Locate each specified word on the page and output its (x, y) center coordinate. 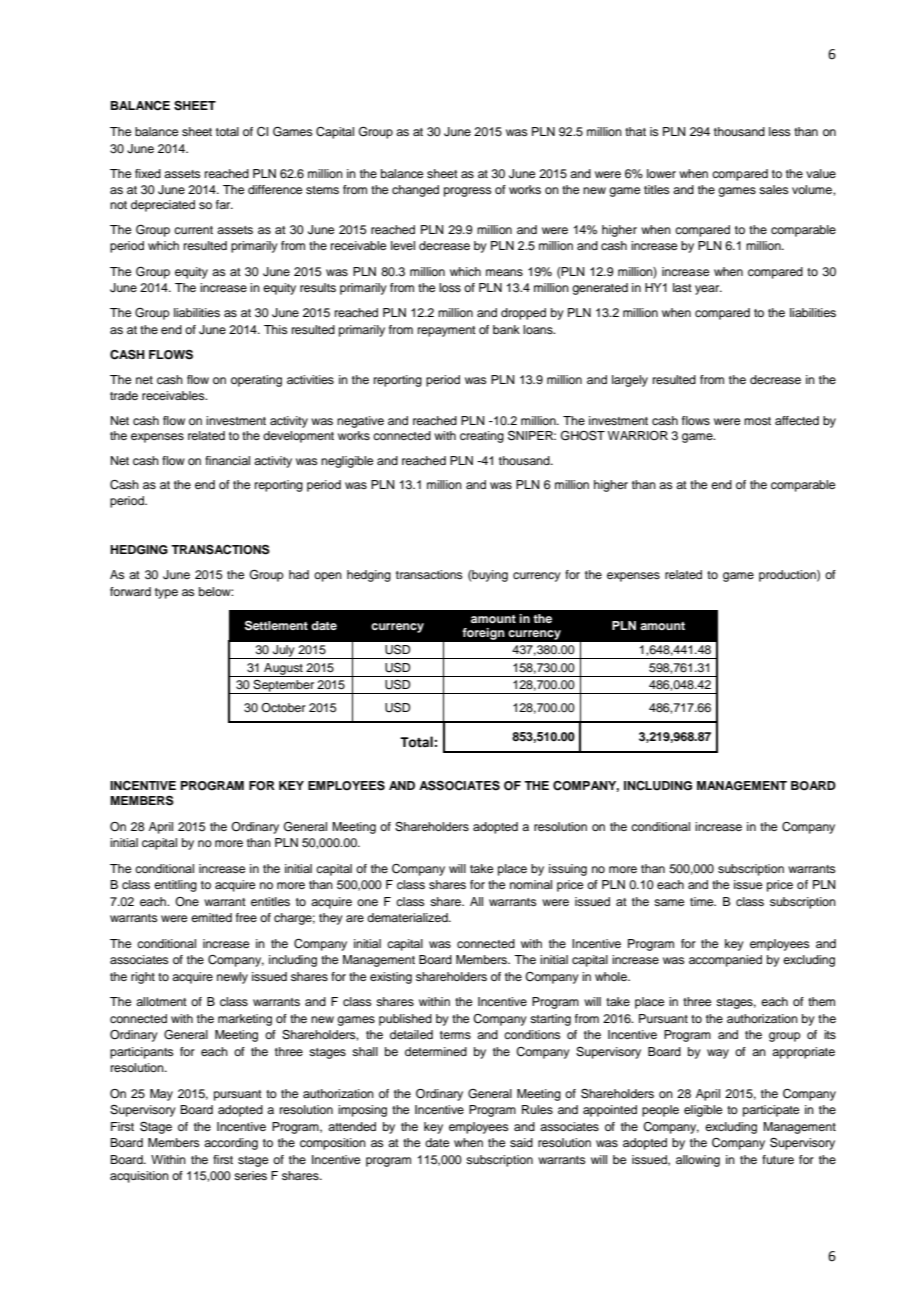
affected (797, 420)
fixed (148, 173)
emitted (211, 917)
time (703, 901)
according (231, 1144)
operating (256, 381)
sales (774, 189)
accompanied (725, 961)
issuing (568, 870)
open (328, 577)
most (757, 421)
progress (468, 192)
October (283, 707)
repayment (447, 331)
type (166, 593)
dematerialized (408, 917)
